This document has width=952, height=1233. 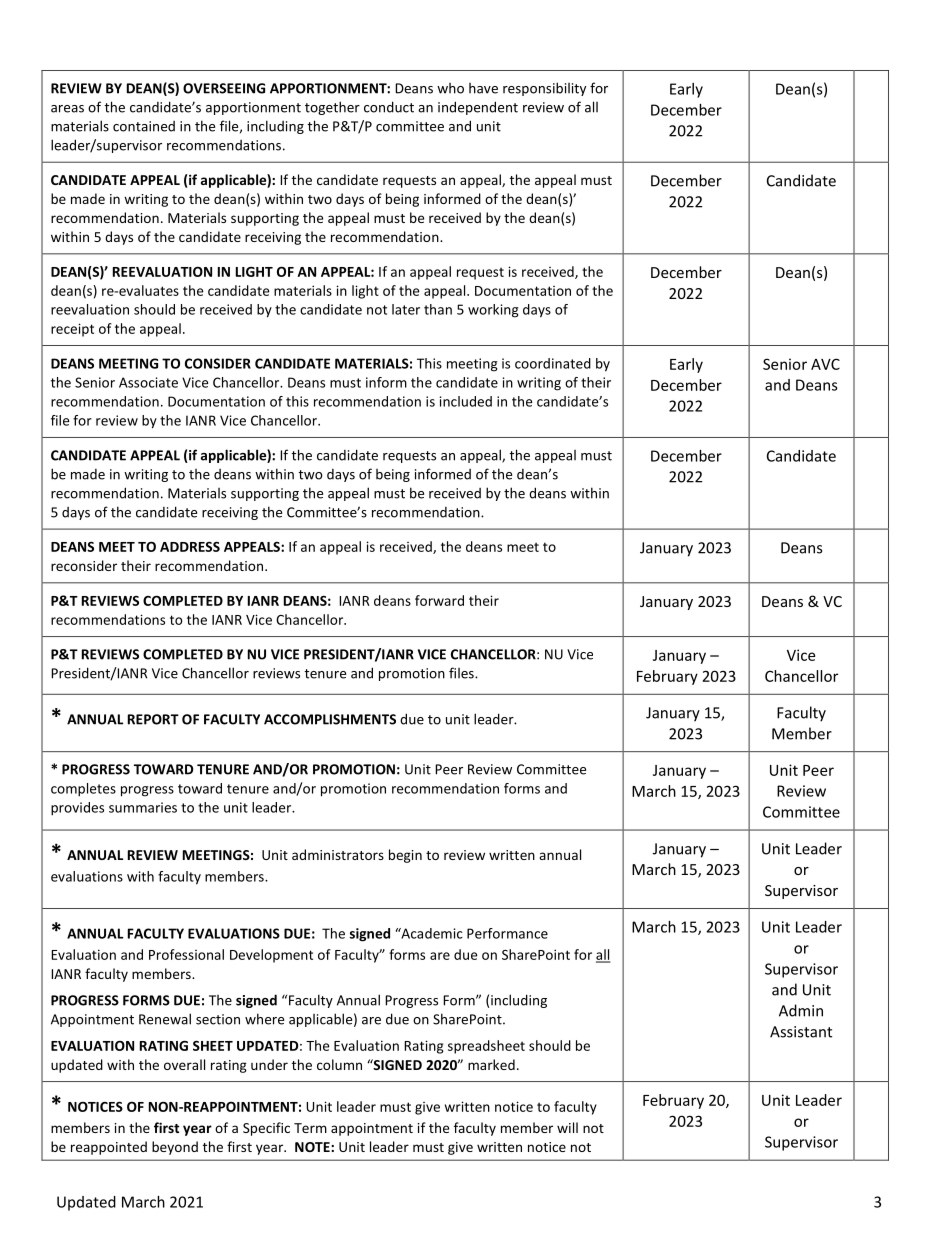 What do you see at coordinates (466, 401) in the document?
I see `included` at bounding box center [466, 401].
